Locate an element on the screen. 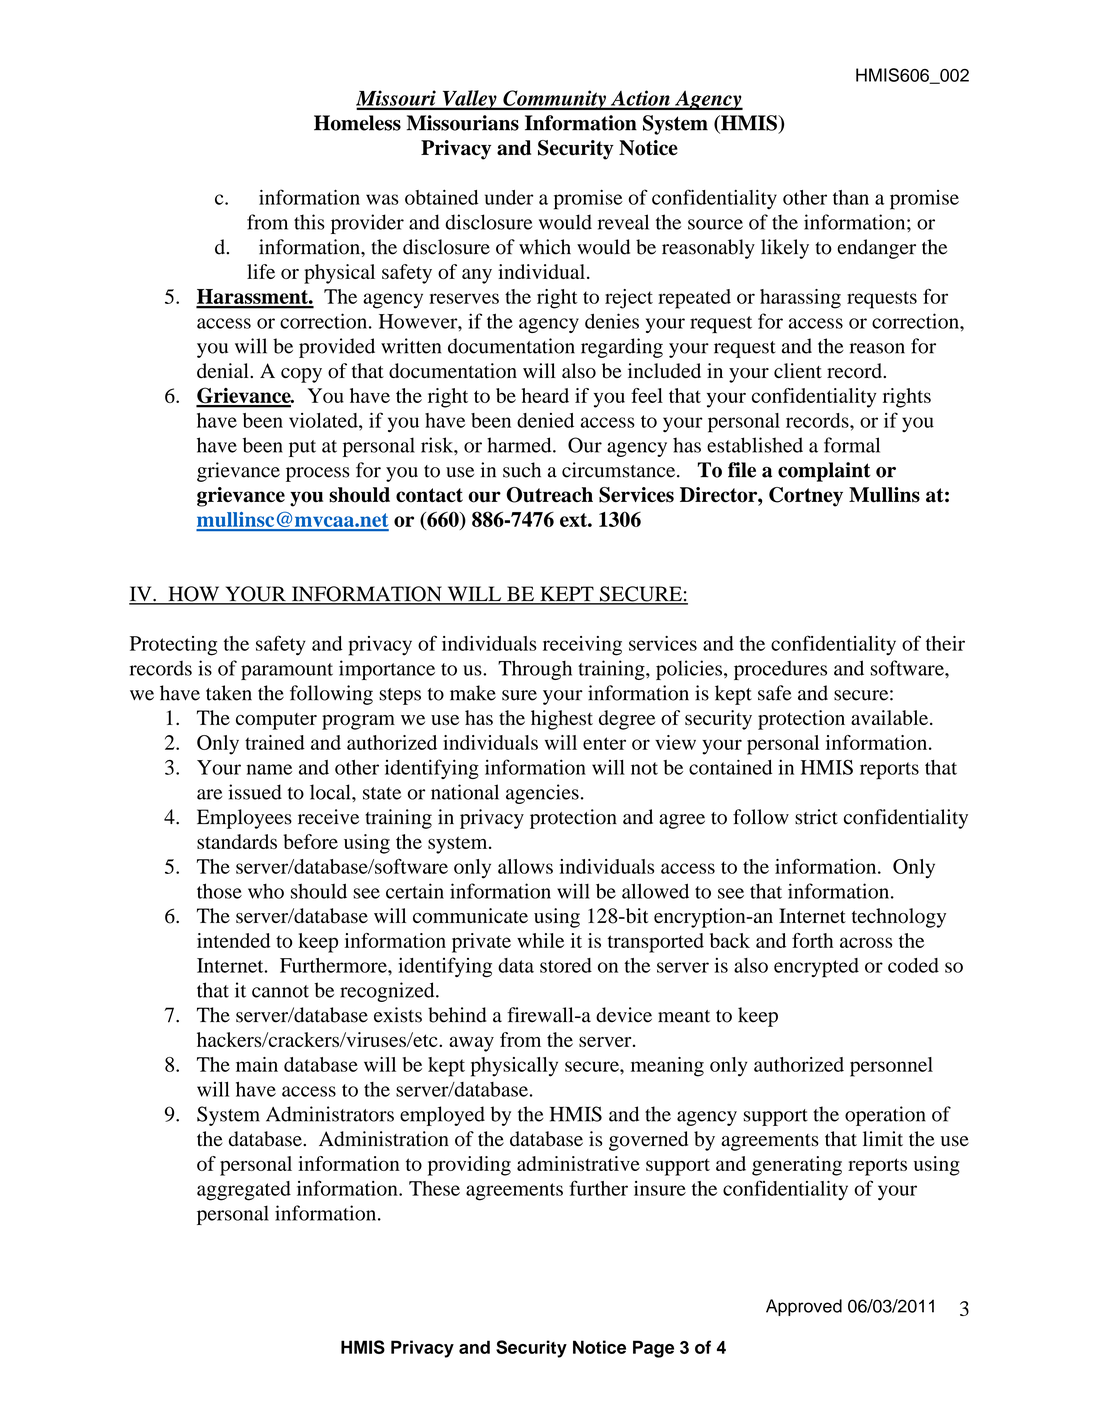  computer is located at coordinates (276, 721).
